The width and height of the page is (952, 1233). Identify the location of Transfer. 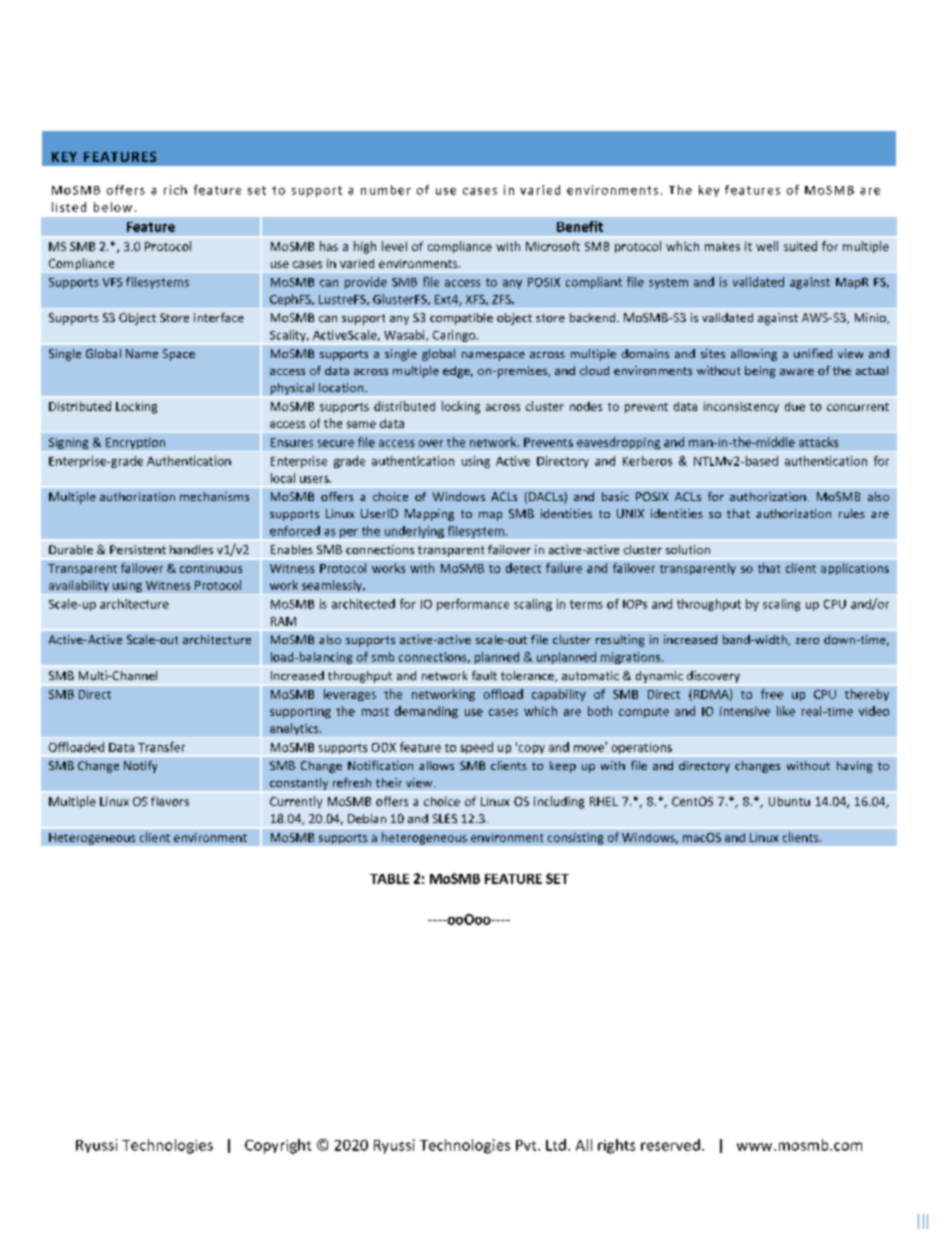
(161, 747).
